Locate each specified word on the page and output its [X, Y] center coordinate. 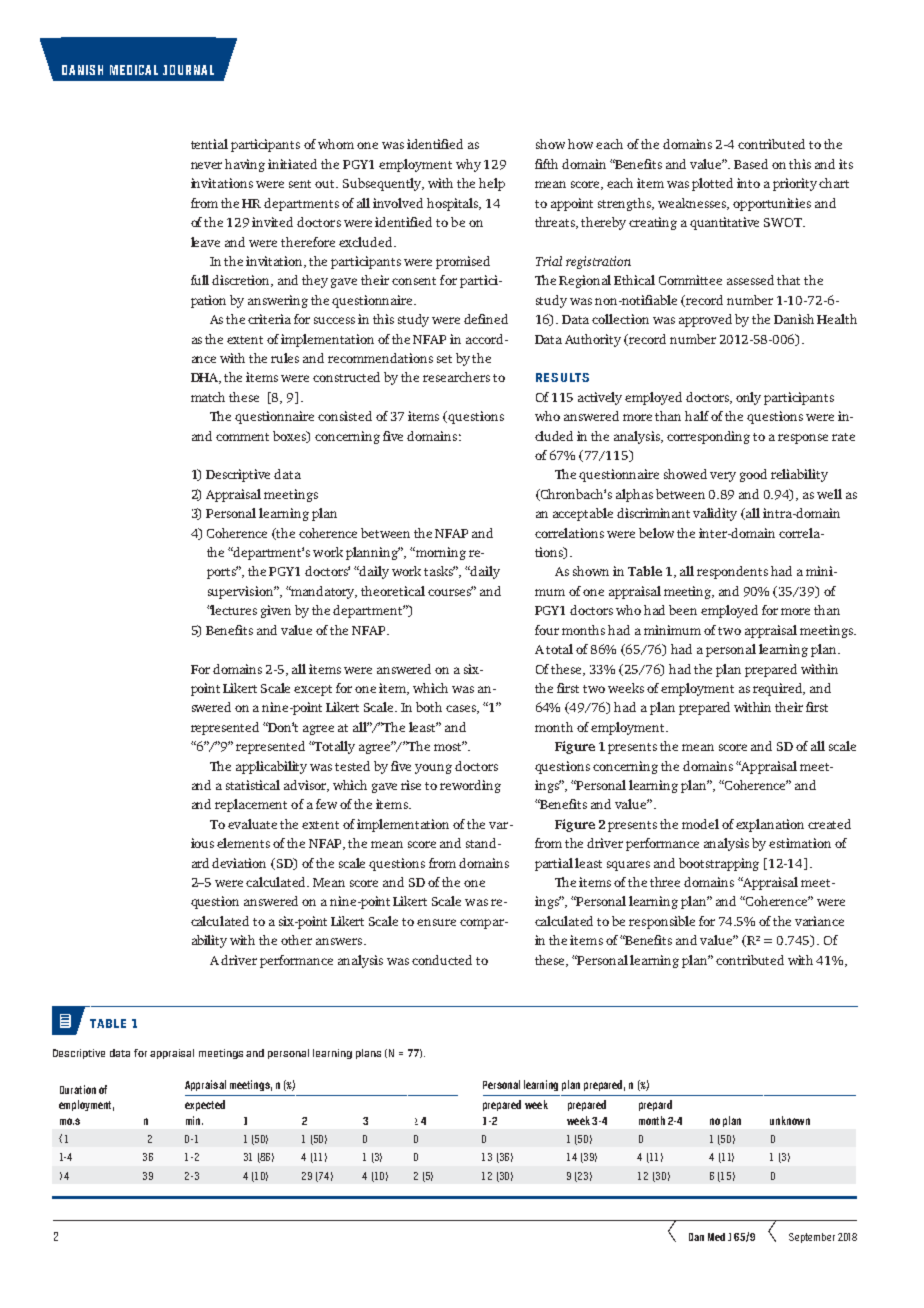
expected [205, 1105]
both [429, 707]
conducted [442, 960]
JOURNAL [188, 70]
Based [751, 164]
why [468, 165]
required [779, 689]
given [276, 611]
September [812, 1238]
